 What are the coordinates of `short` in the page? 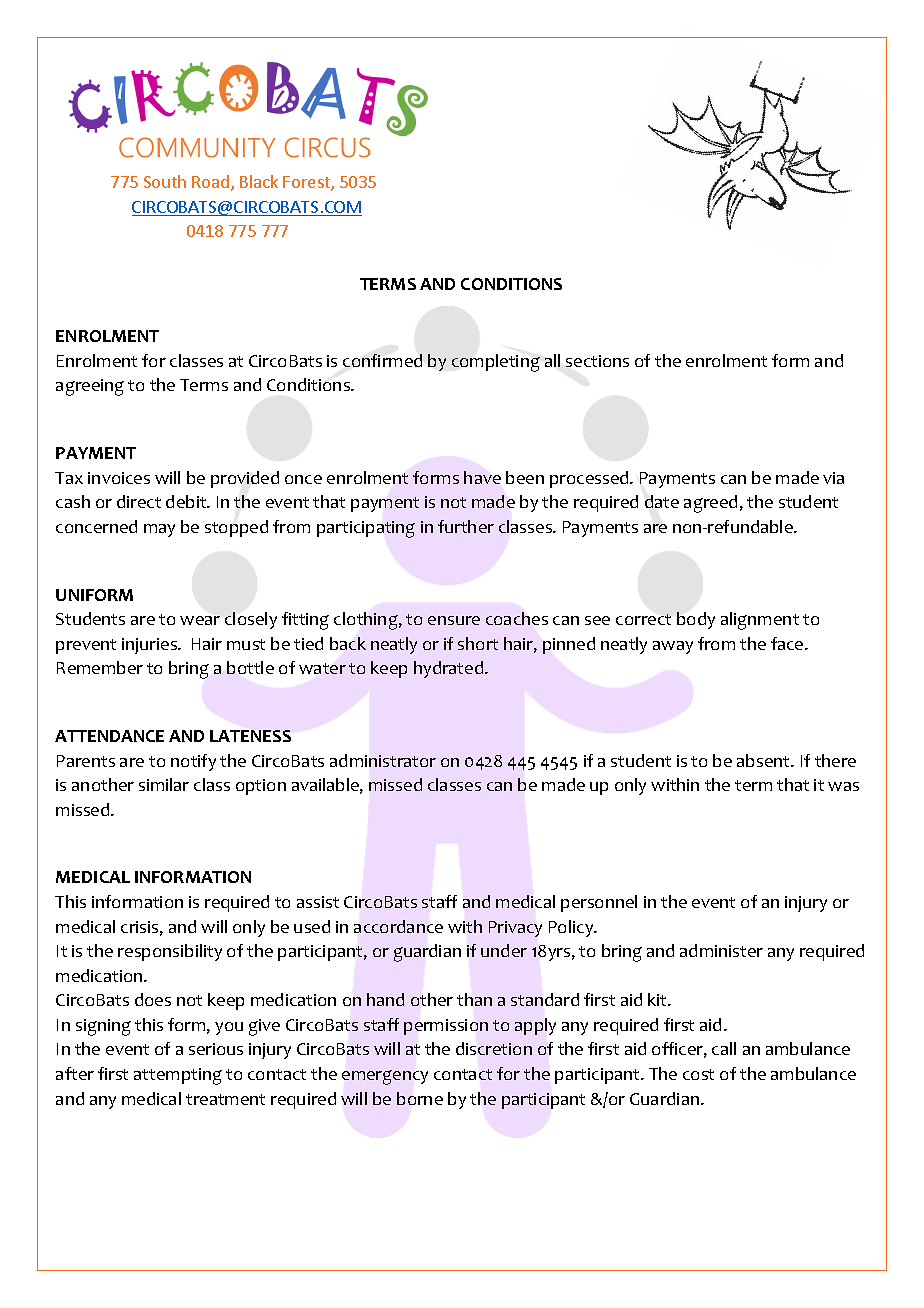 It's located at (478, 643).
